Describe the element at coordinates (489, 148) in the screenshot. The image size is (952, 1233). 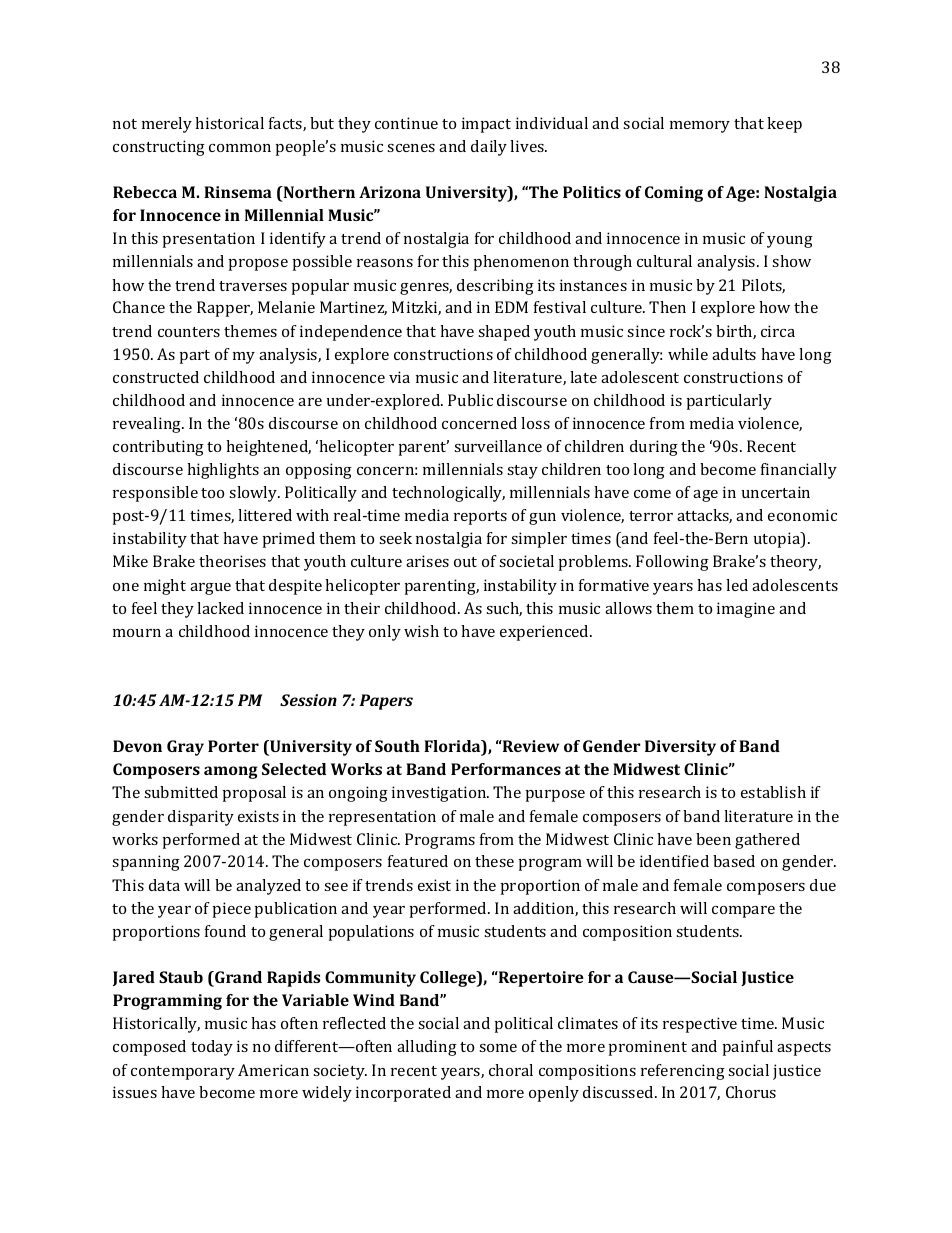
I see `daily` at that location.
